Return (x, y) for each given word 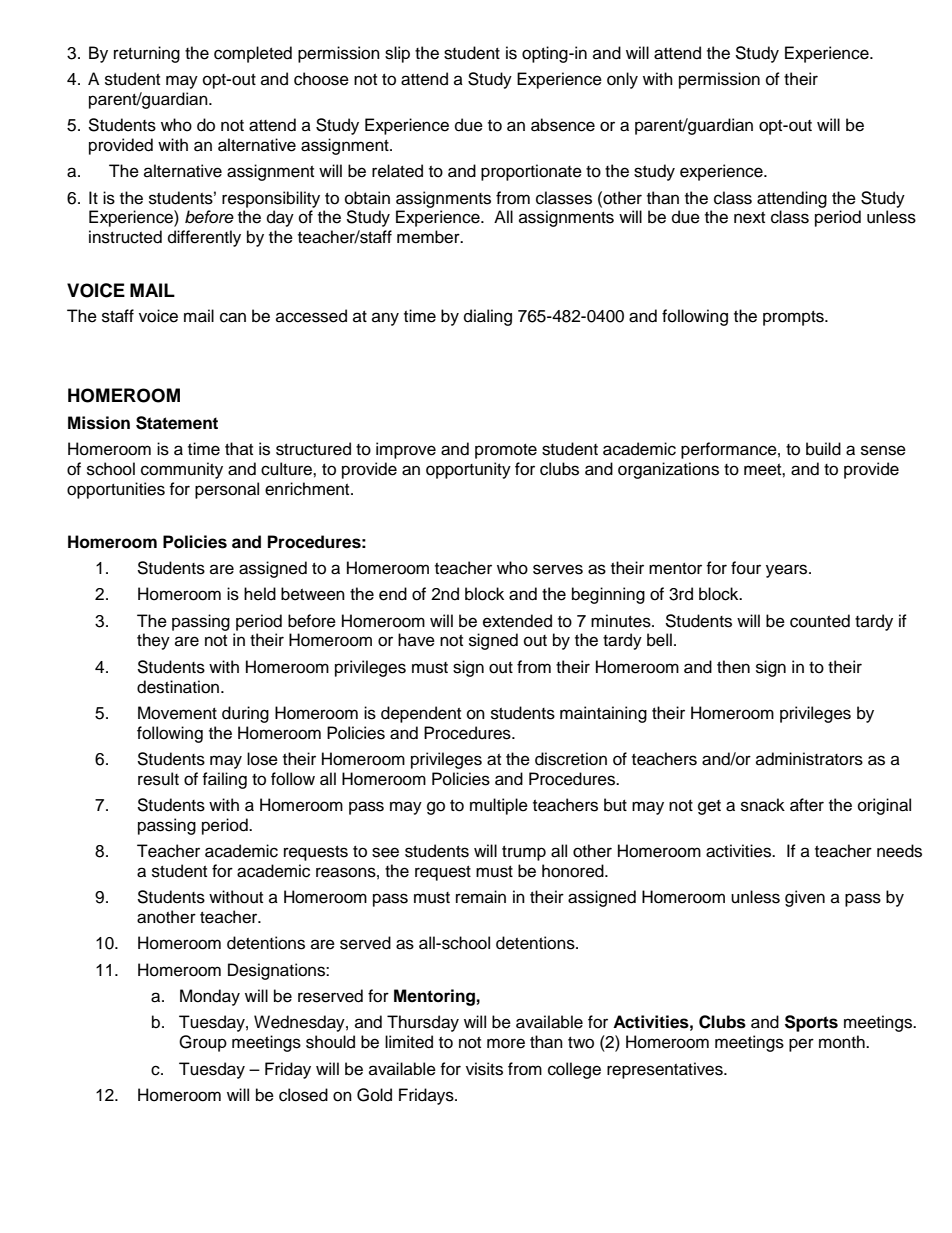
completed (253, 54)
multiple (499, 806)
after (807, 805)
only (622, 80)
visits (484, 1069)
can (233, 317)
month (843, 1042)
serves (558, 569)
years (788, 571)
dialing (488, 317)
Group (203, 1043)
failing (224, 780)
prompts (794, 318)
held (260, 594)
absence (563, 125)
